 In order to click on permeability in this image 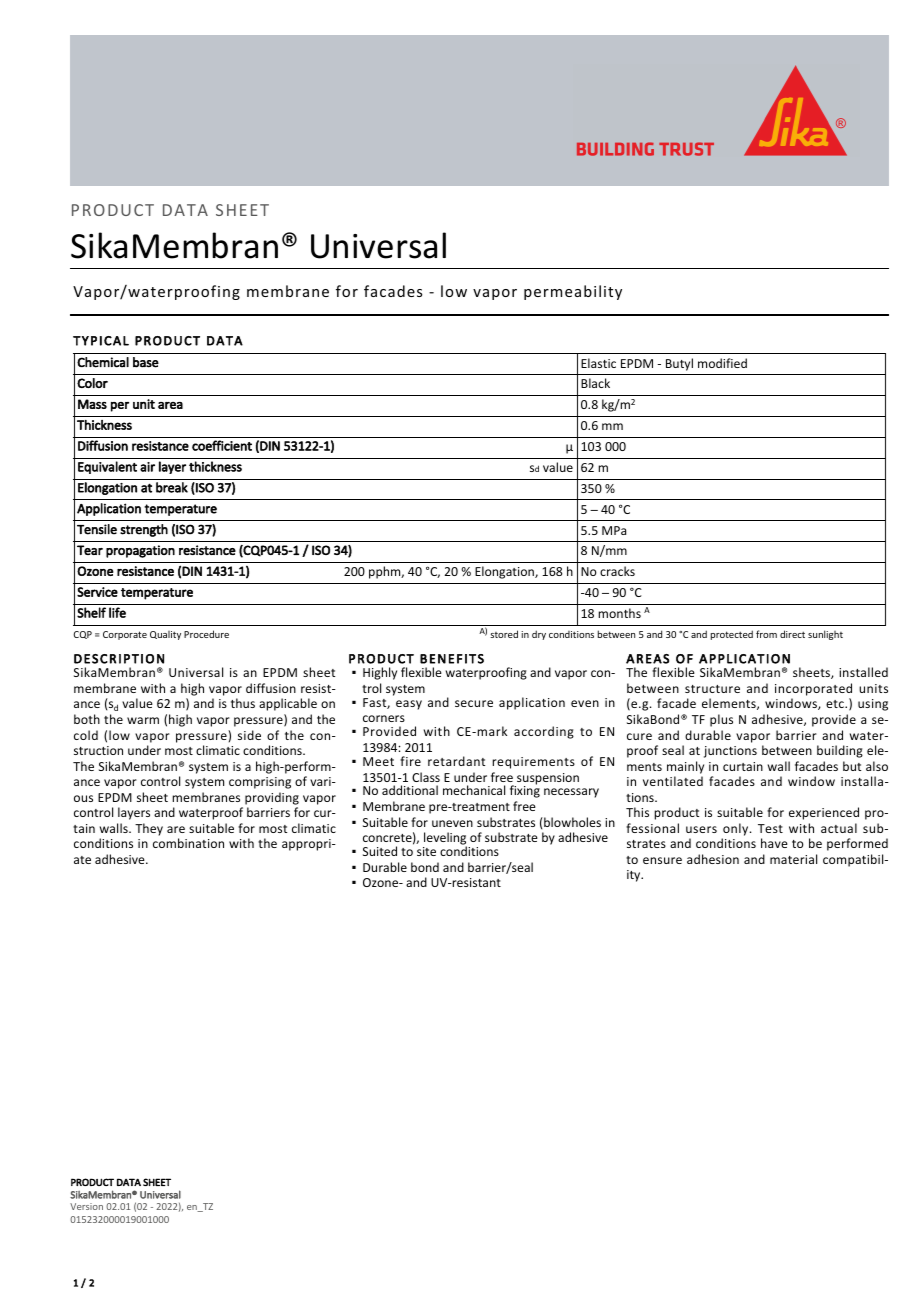, I will do `click(573, 292)`.
